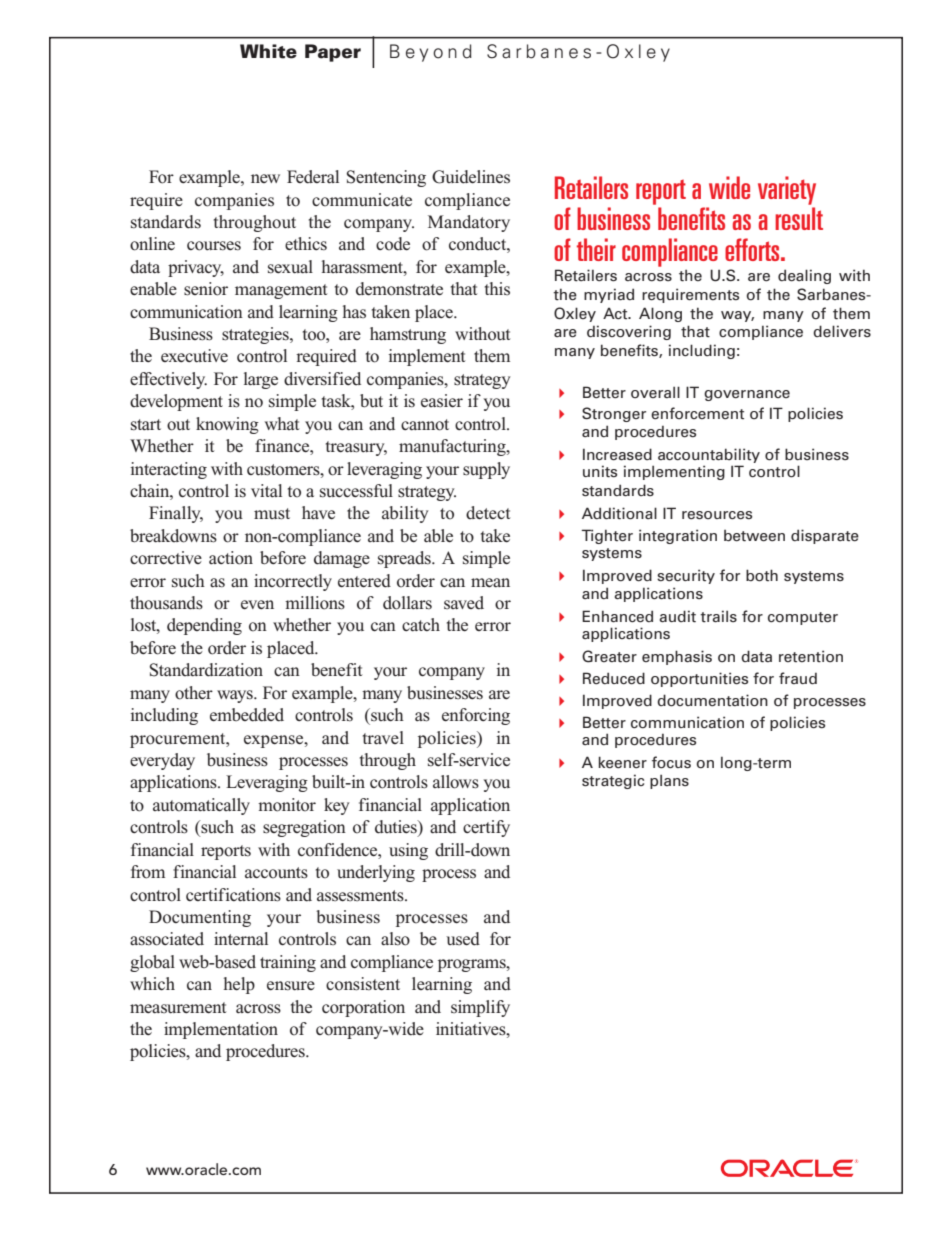 The height and width of the image is (1233, 952). What do you see at coordinates (231, 558) in the image?
I see `action` at bounding box center [231, 558].
